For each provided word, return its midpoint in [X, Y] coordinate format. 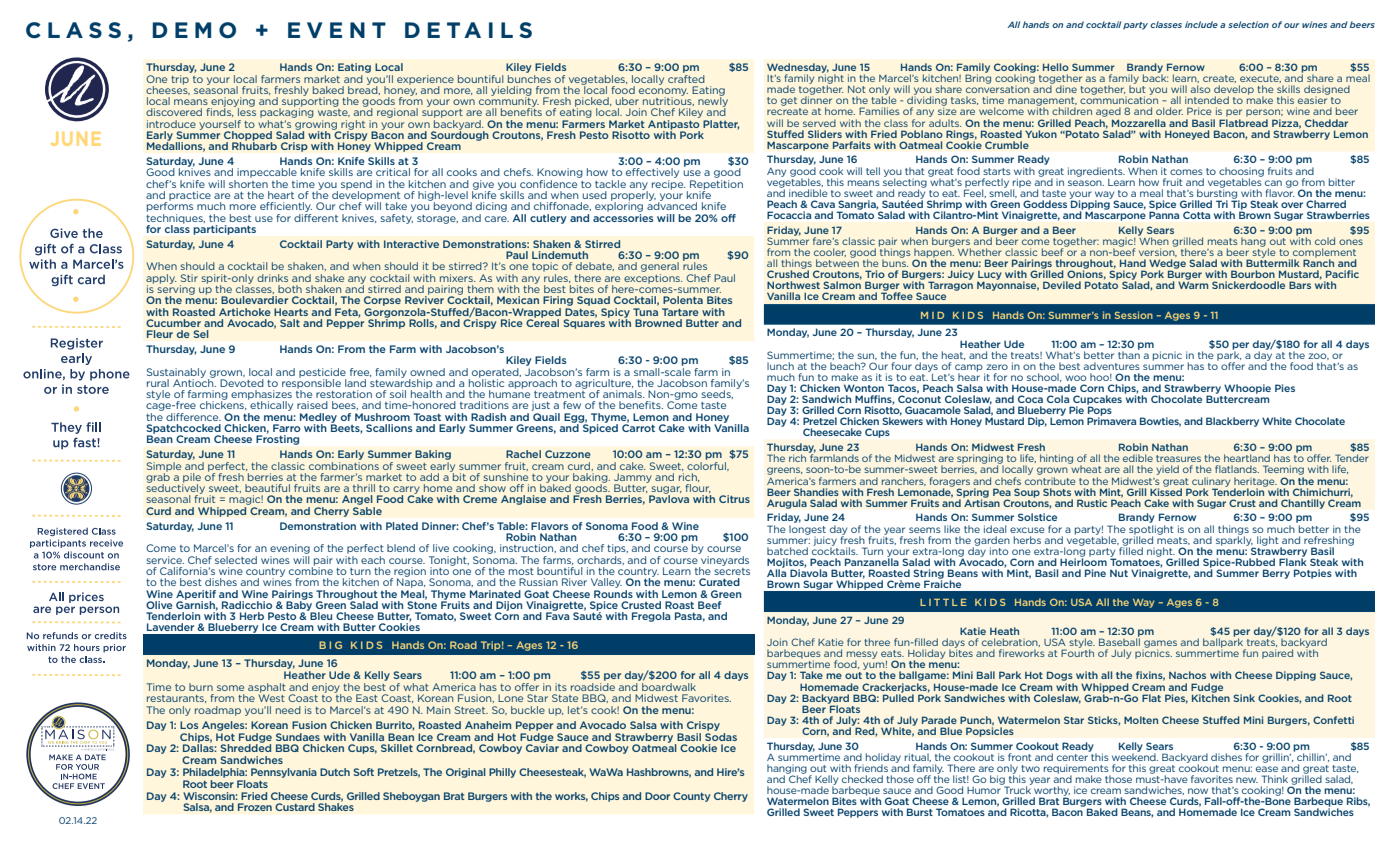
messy [862, 656]
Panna [1164, 214]
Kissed [1166, 491]
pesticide [322, 374]
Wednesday [798, 69]
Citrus [734, 499]
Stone [422, 604]
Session [1134, 315]
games [1160, 645]
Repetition [716, 186]
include [1201, 24]
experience [425, 81]
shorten [248, 182]
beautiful [267, 488]
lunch [780, 366]
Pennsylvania [284, 773]
